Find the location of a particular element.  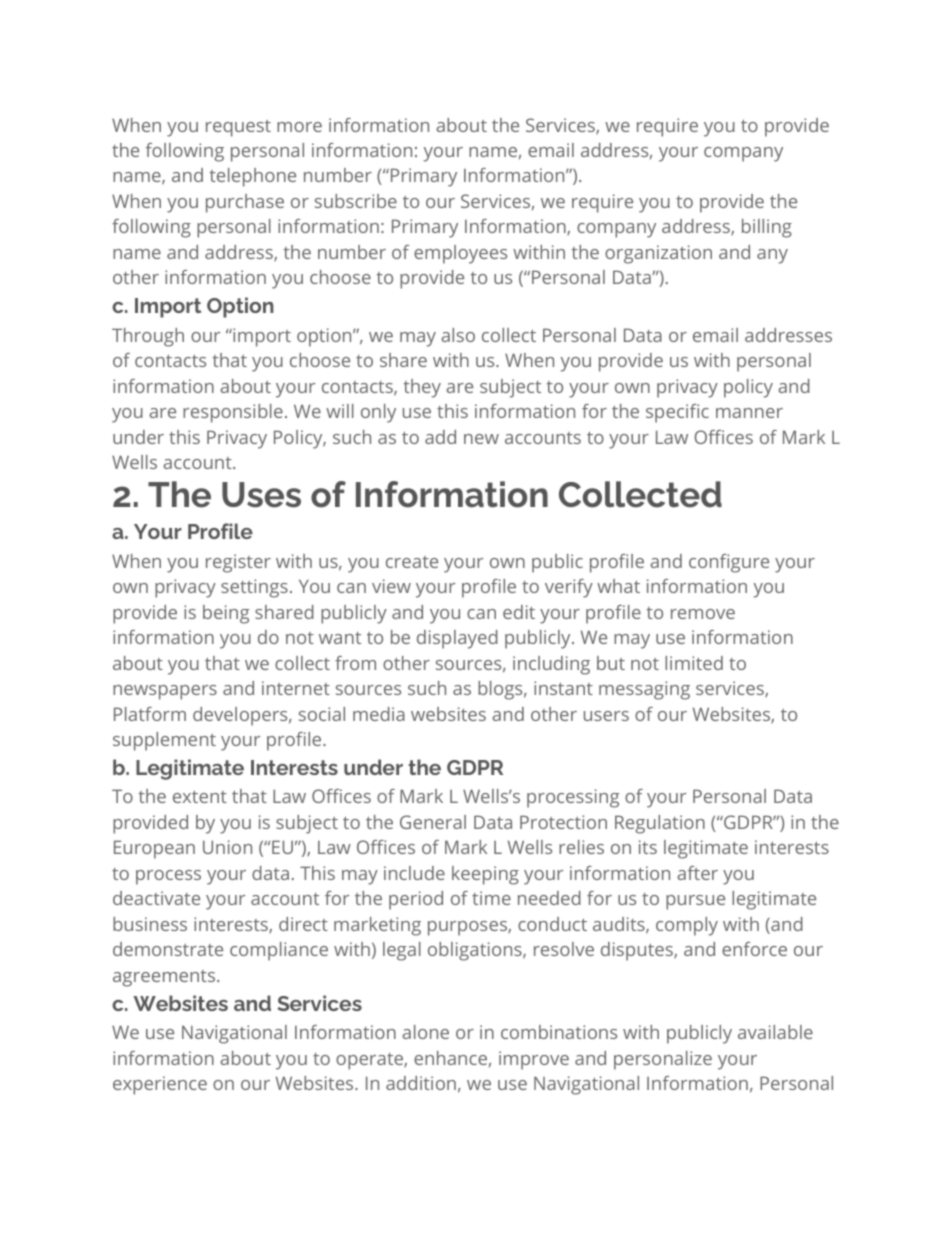

billing is located at coordinates (767, 228).
